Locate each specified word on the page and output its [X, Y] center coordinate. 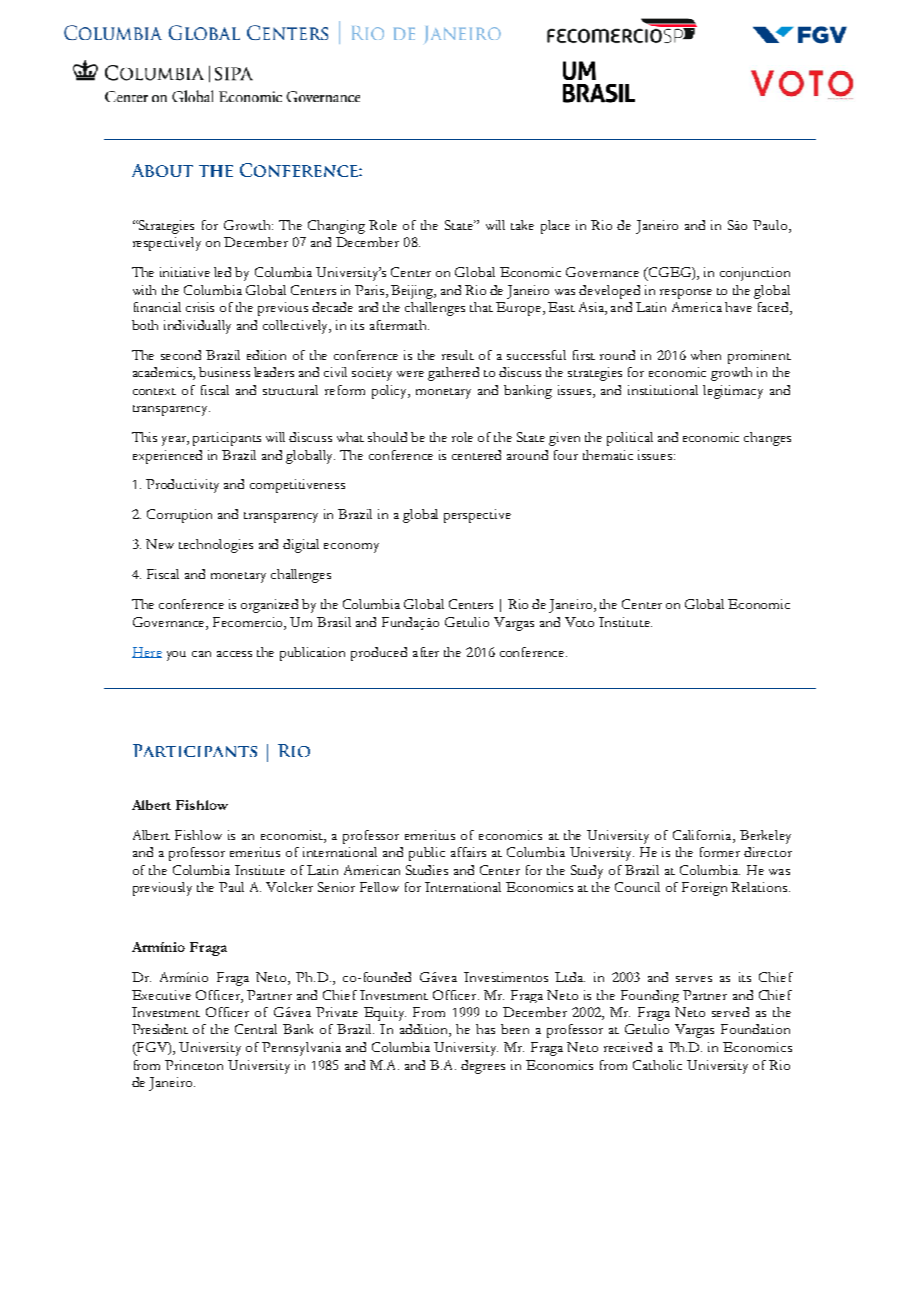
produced [379, 654]
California [703, 836]
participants [227, 439]
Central [256, 1029]
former [720, 852]
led [222, 272]
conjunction [755, 274]
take [522, 225]
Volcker [289, 887]
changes [767, 439]
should [387, 437]
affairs [468, 852]
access [234, 654]
